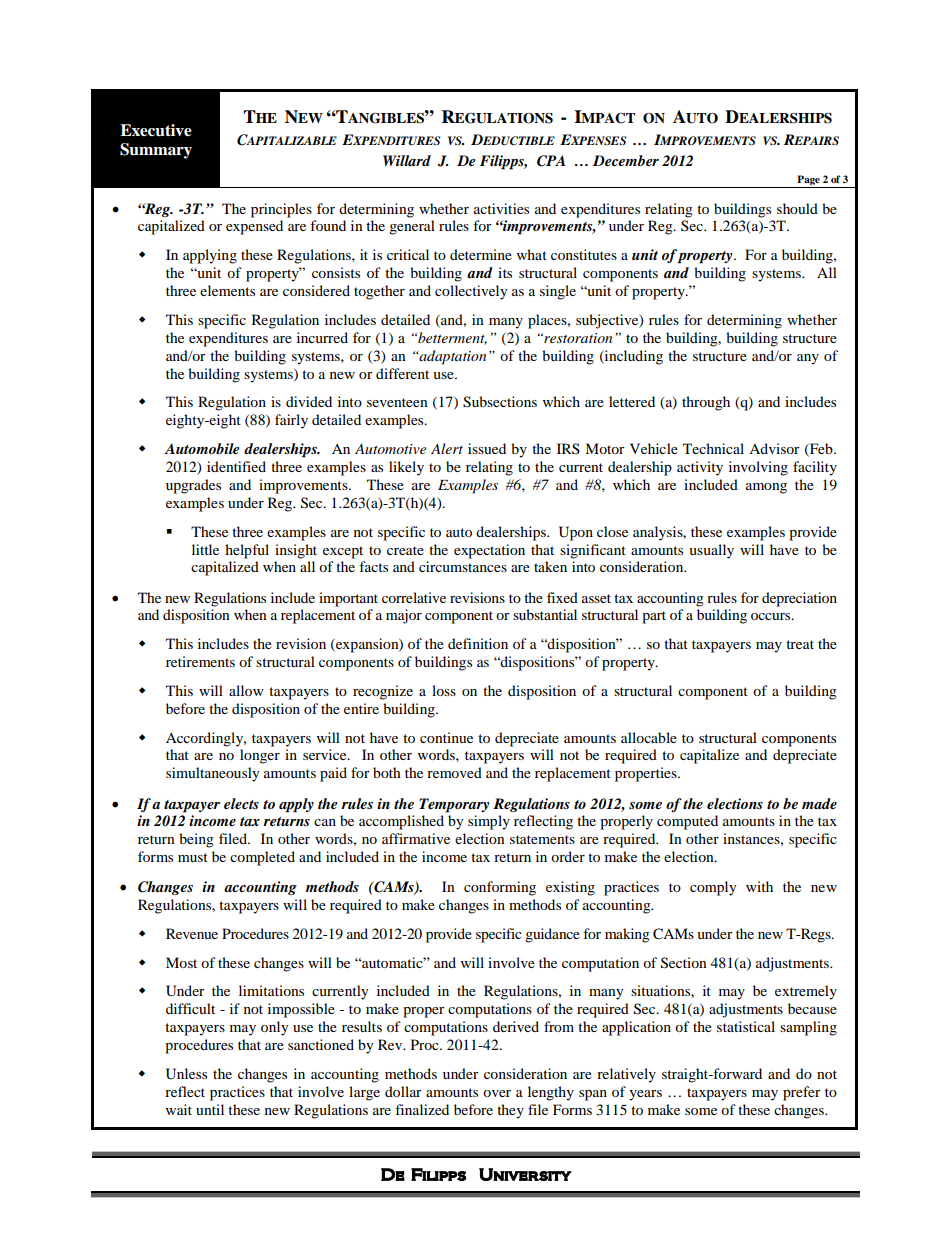  I want to click on through, so click(706, 403).
